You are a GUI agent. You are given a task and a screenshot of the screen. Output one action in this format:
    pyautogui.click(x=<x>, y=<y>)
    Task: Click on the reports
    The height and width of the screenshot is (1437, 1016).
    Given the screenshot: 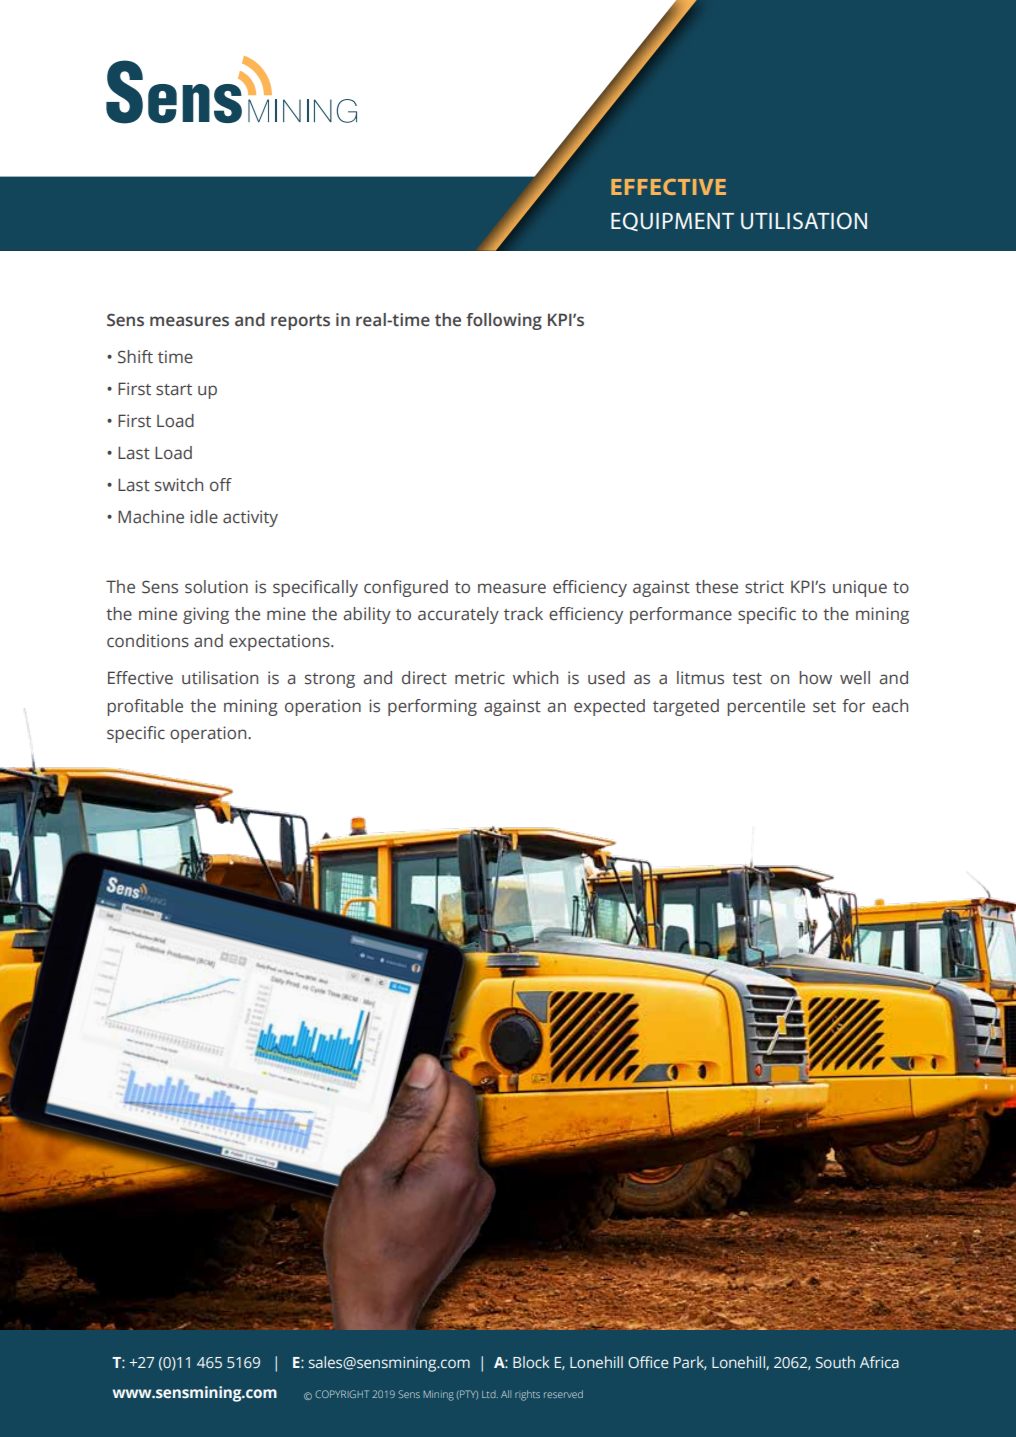 What is the action you would take?
    pyautogui.click(x=300, y=322)
